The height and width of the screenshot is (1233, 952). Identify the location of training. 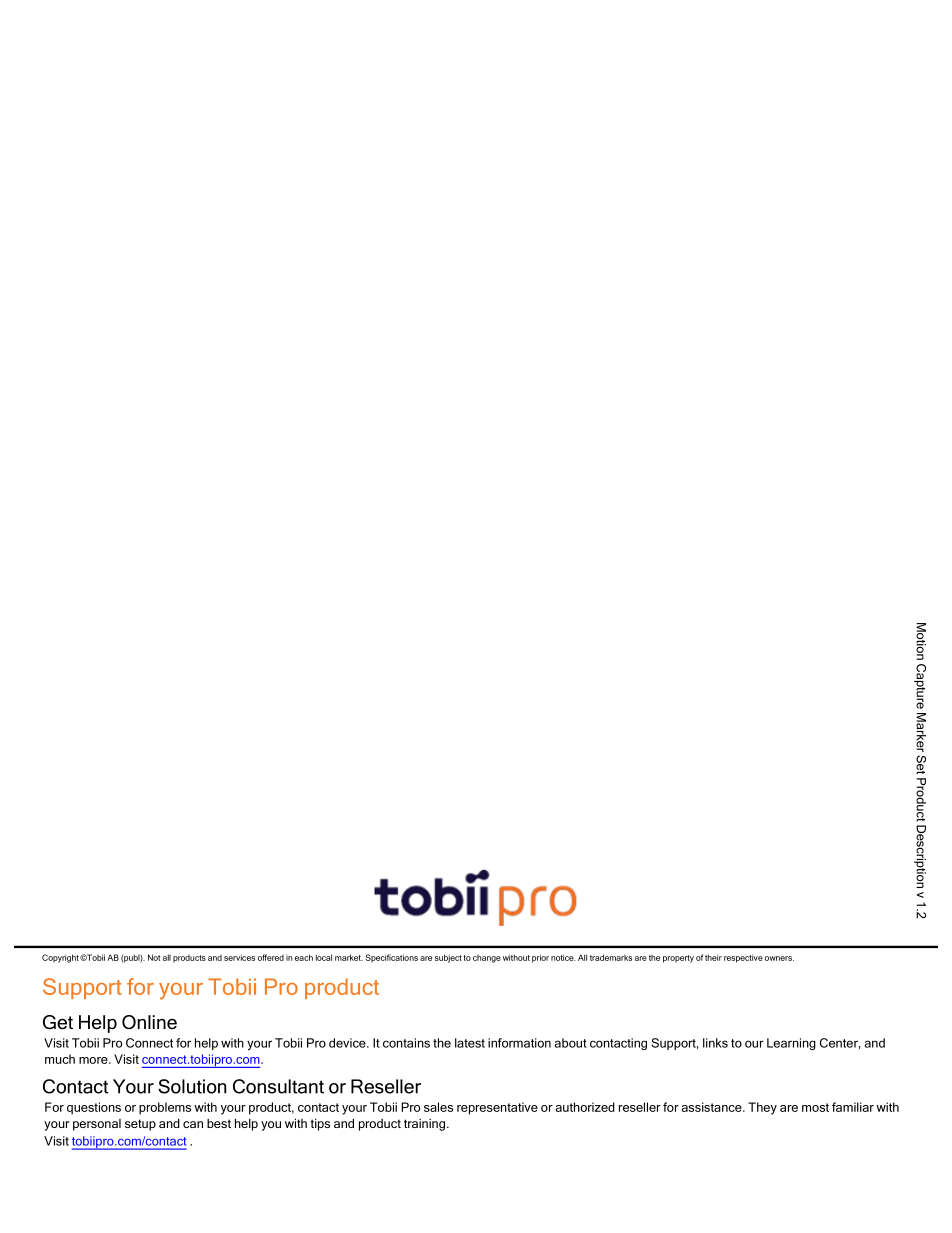
(424, 1125).
